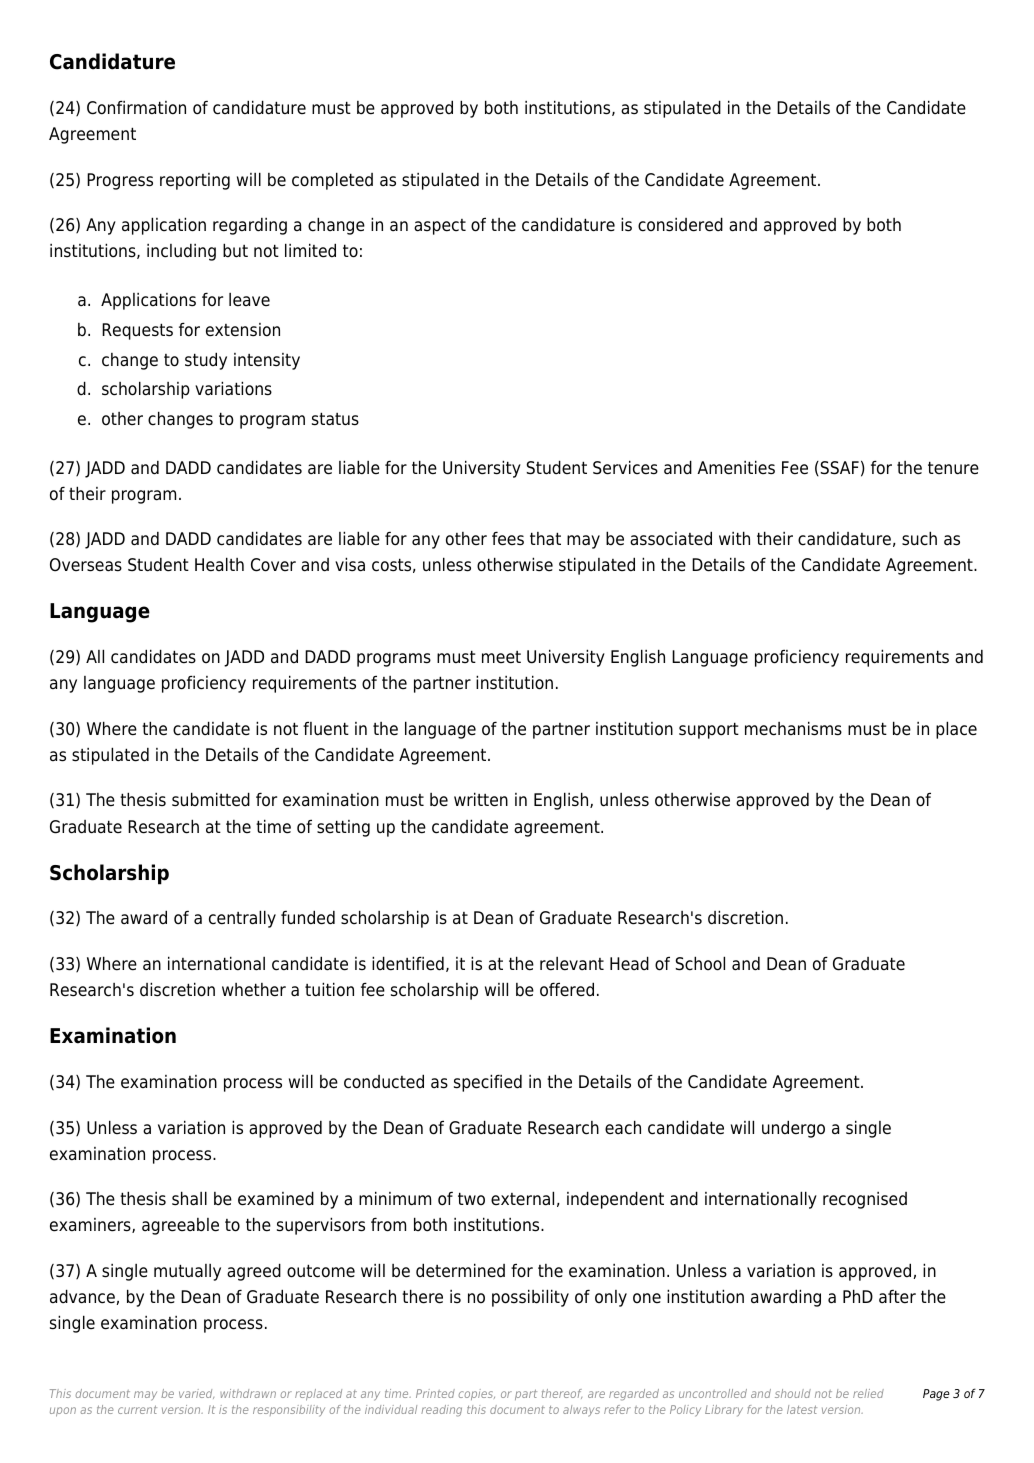 This image has height=1463, width=1034. What do you see at coordinates (488, 1083) in the image?
I see `specified` at bounding box center [488, 1083].
